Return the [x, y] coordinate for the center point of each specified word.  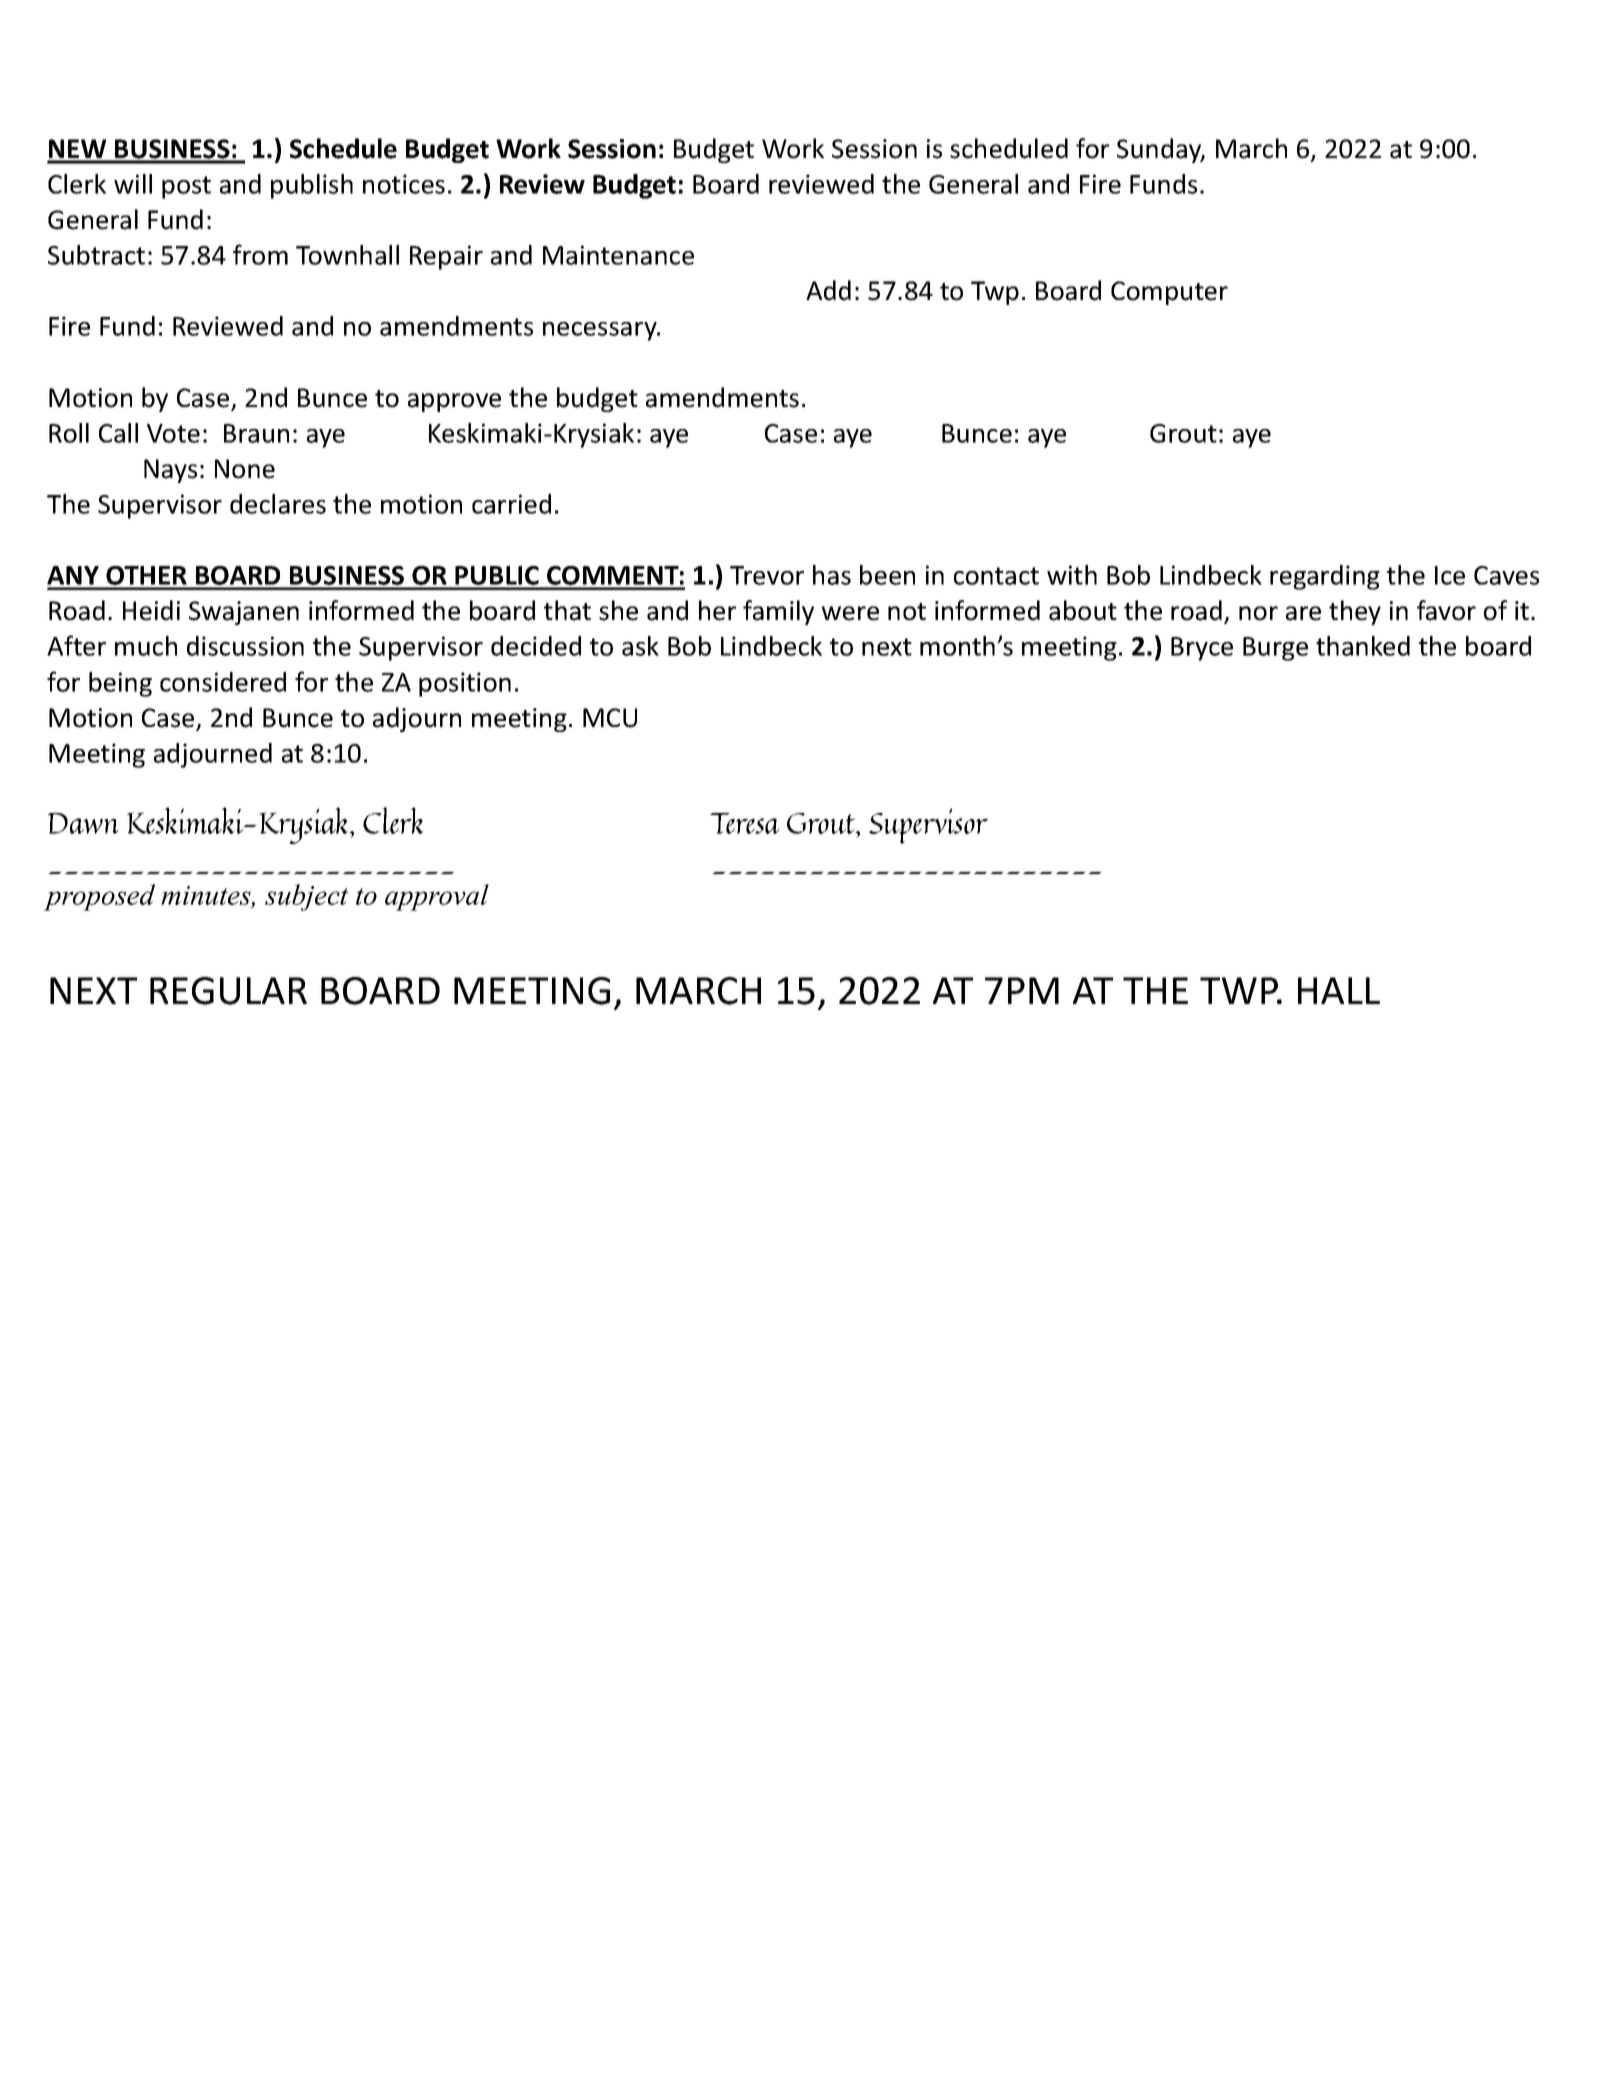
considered [223, 682]
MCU [610, 718]
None [245, 469]
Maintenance [618, 255]
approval [437, 897]
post [186, 187]
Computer [1169, 293]
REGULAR [228, 991]
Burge [1275, 649]
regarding [1325, 577]
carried [511, 504]
